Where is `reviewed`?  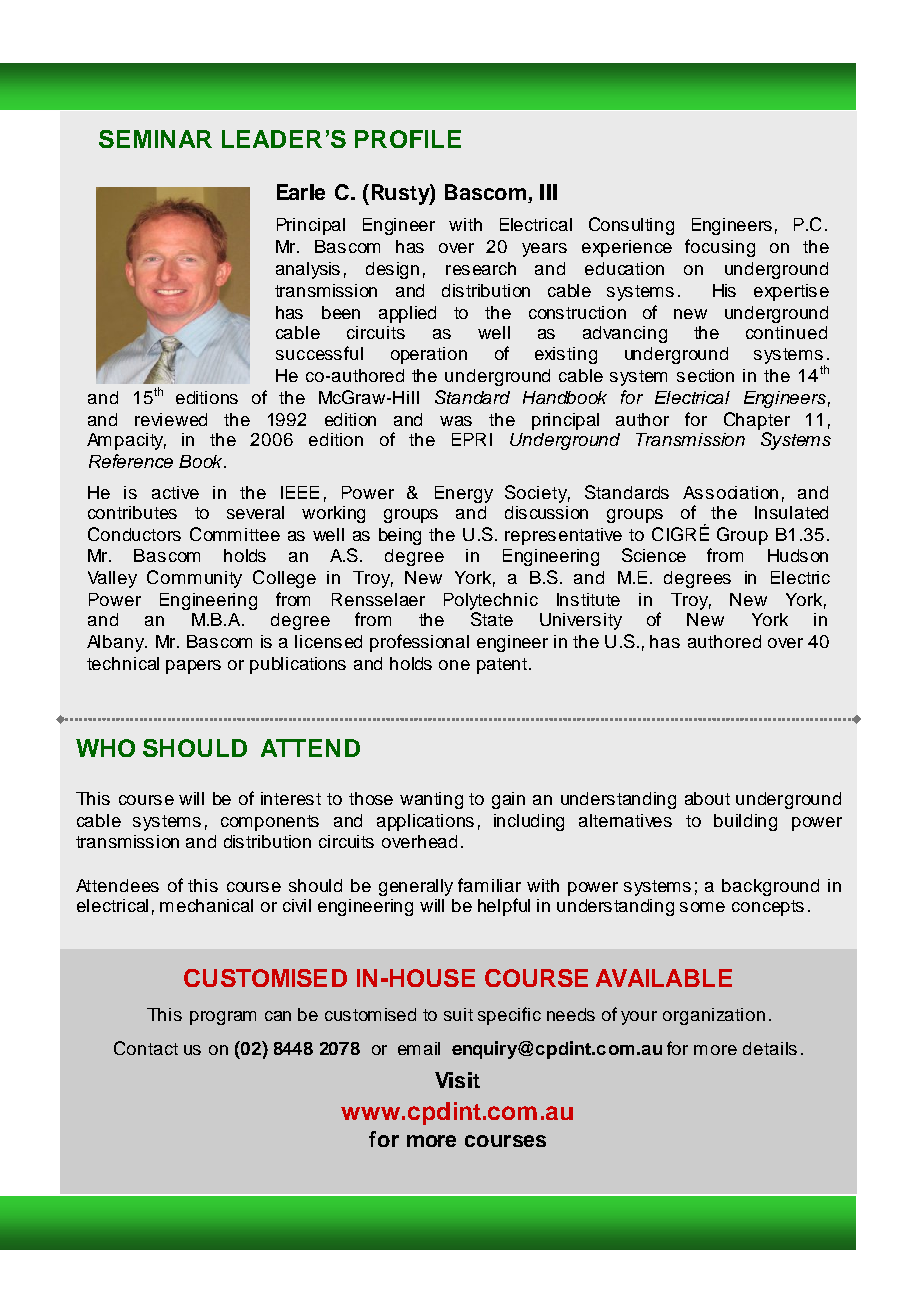 reviewed is located at coordinates (171, 419).
